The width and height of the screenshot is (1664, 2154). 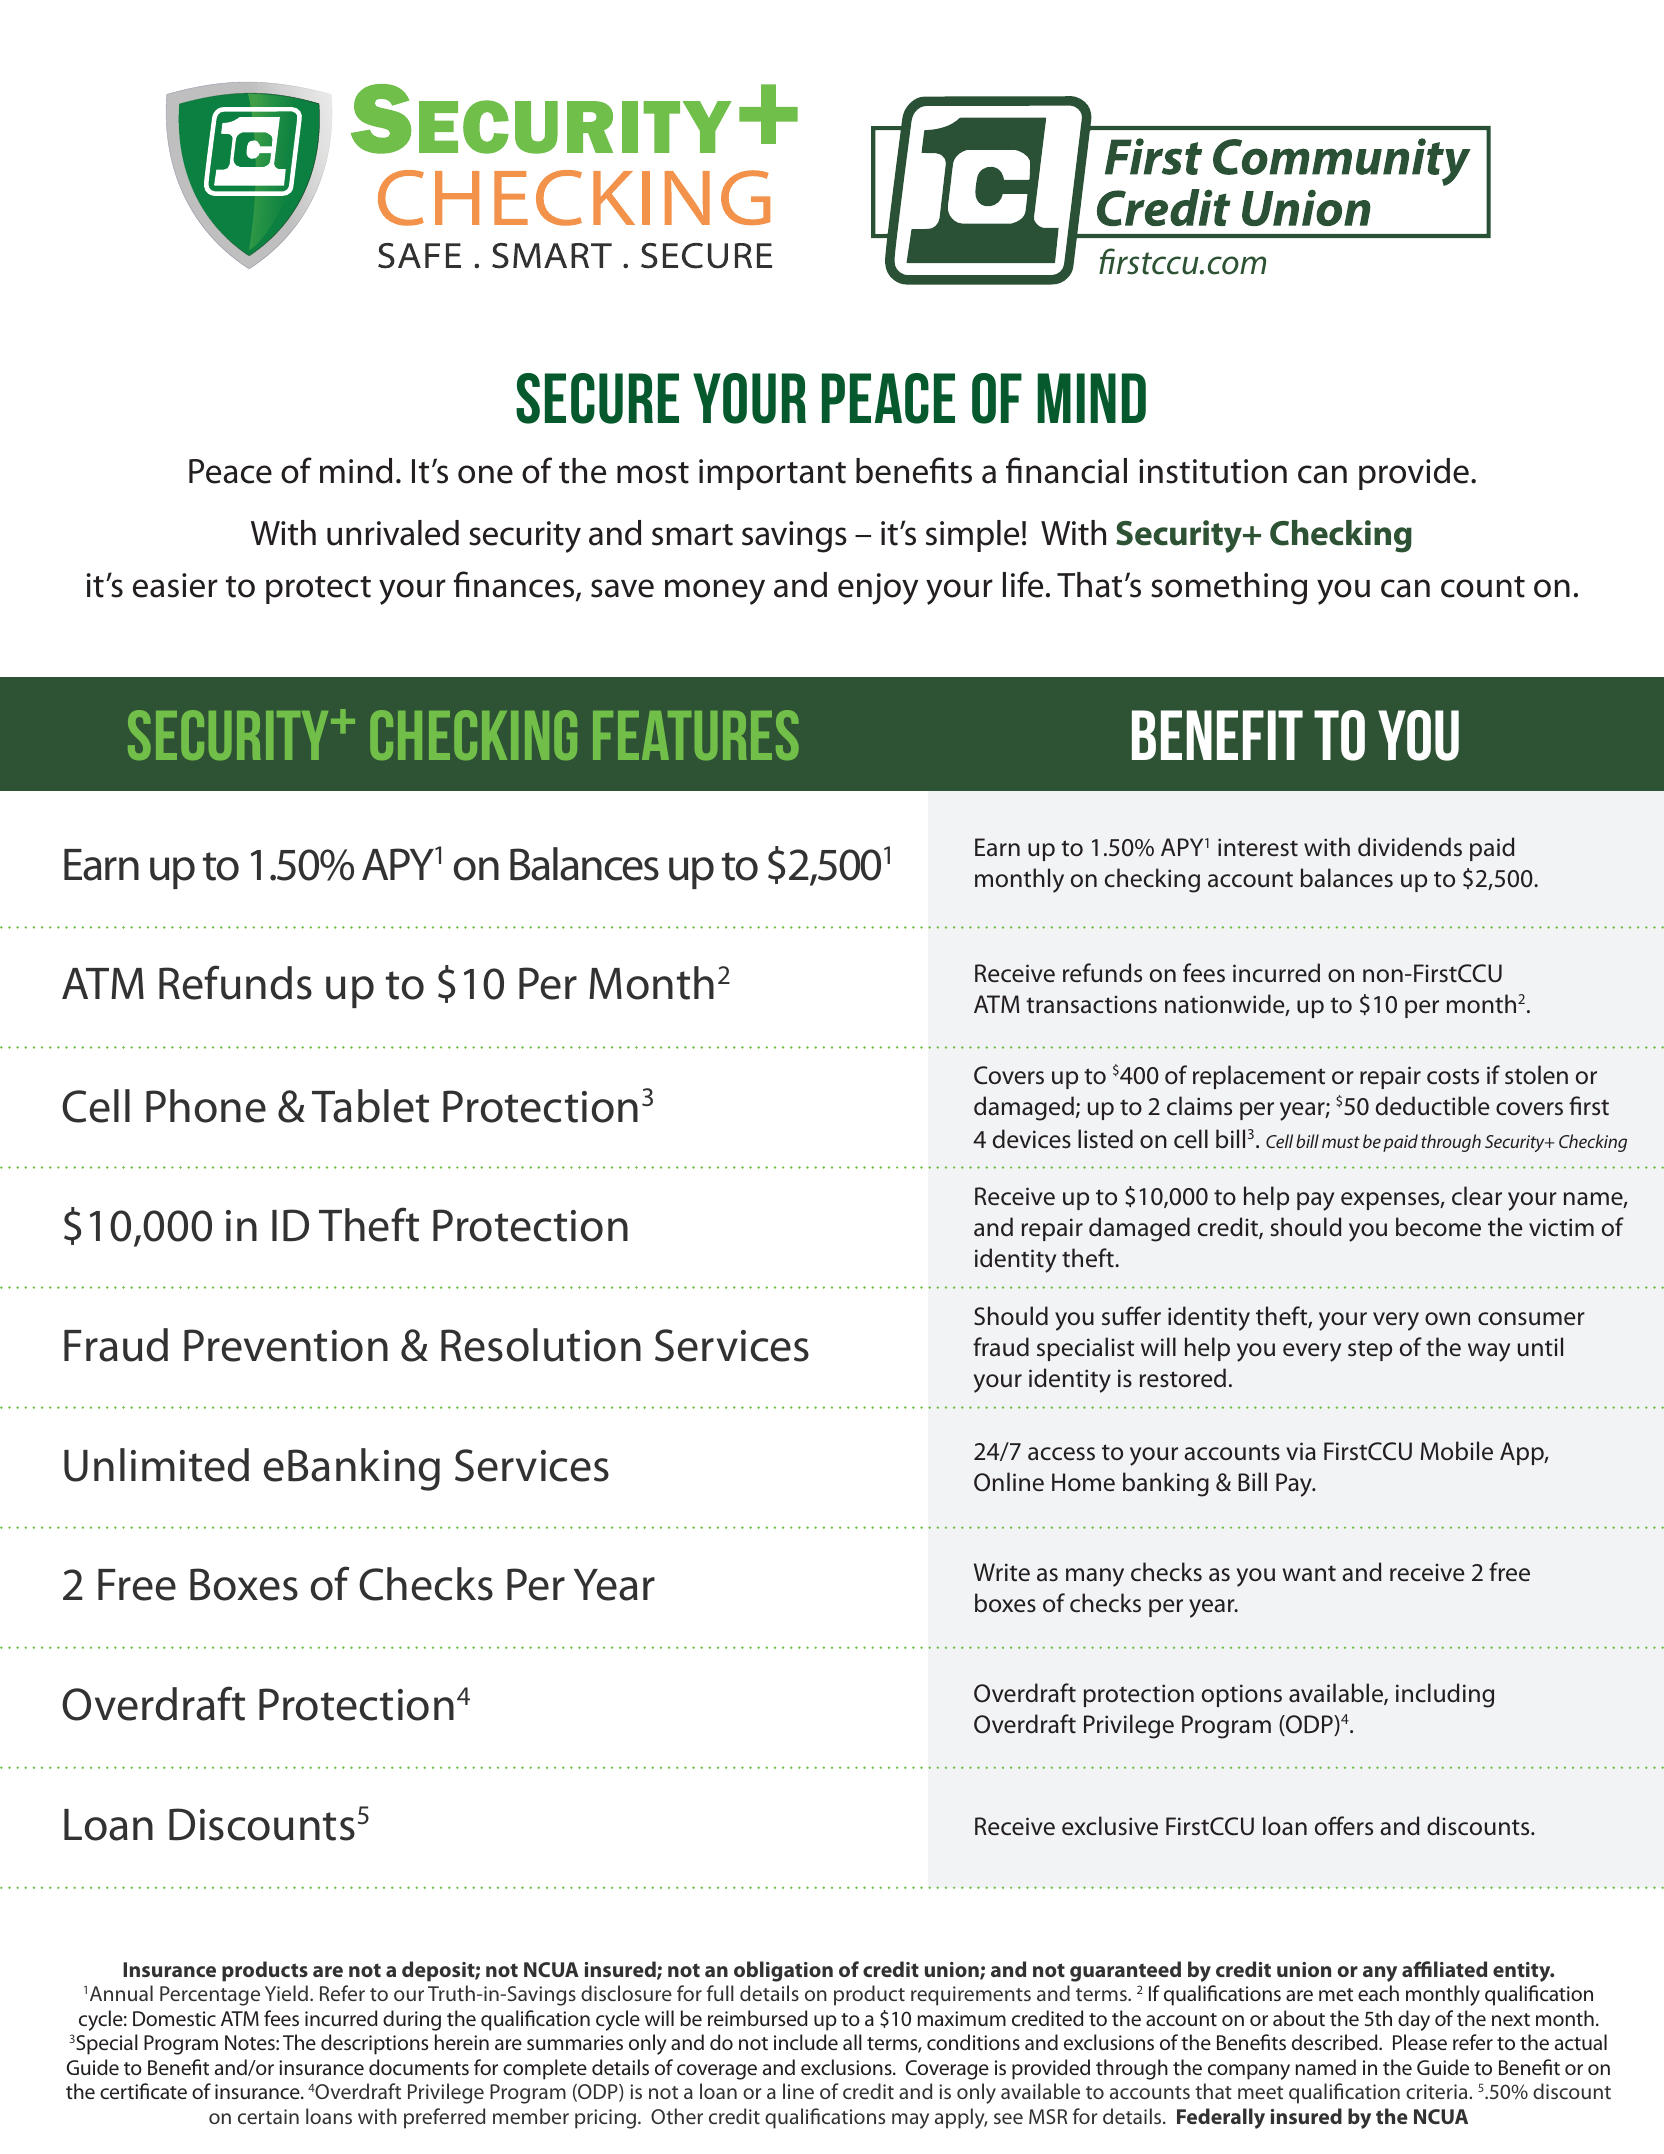 I want to click on transactions, so click(x=1091, y=1004).
